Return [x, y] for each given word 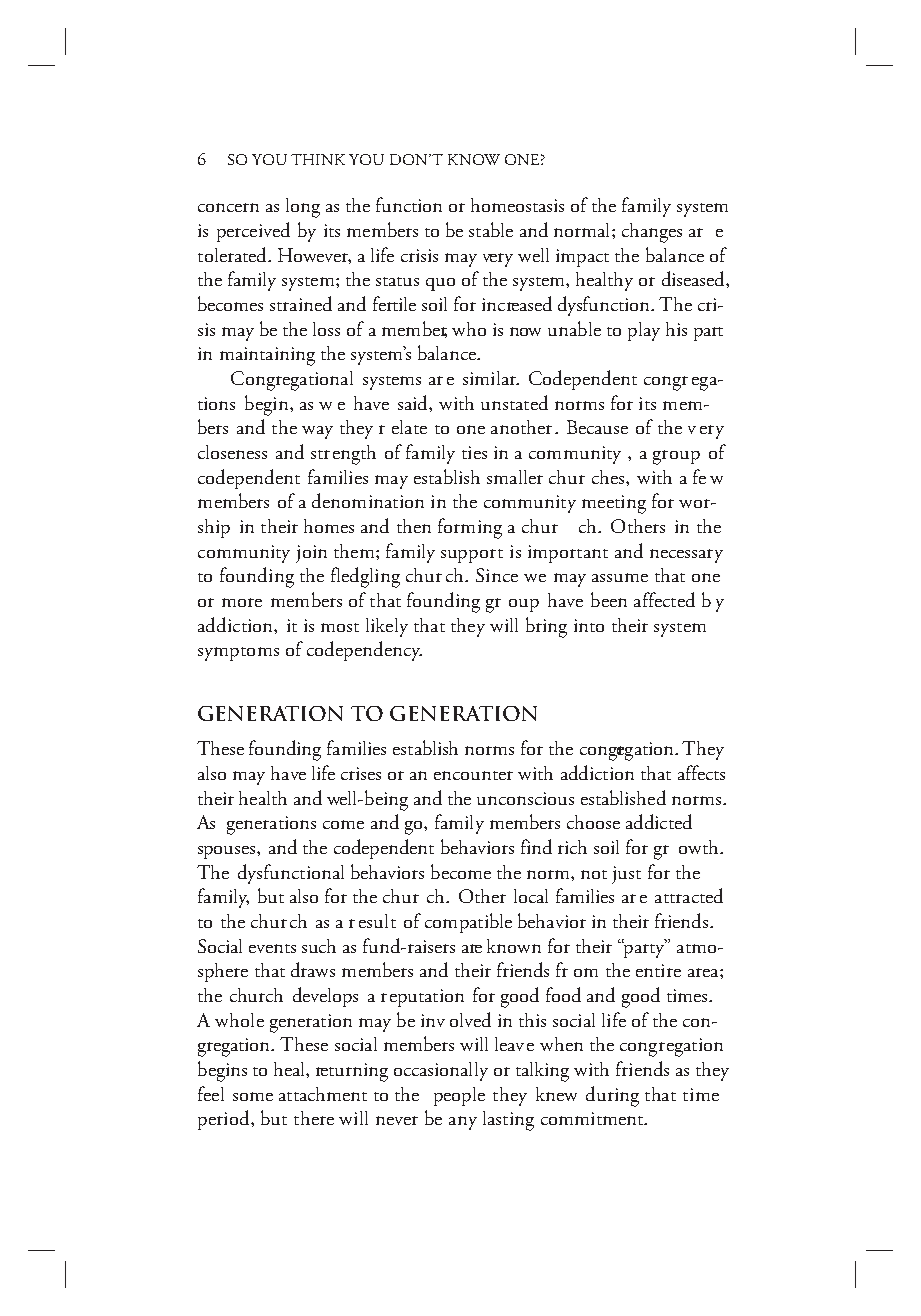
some [253, 1096]
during [612, 1096]
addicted [659, 821]
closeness [232, 452]
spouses [228, 852]
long [303, 208]
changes [652, 233]
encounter [473, 775]
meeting [614, 504]
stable [491, 229]
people [459, 1096]
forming [470, 528]
